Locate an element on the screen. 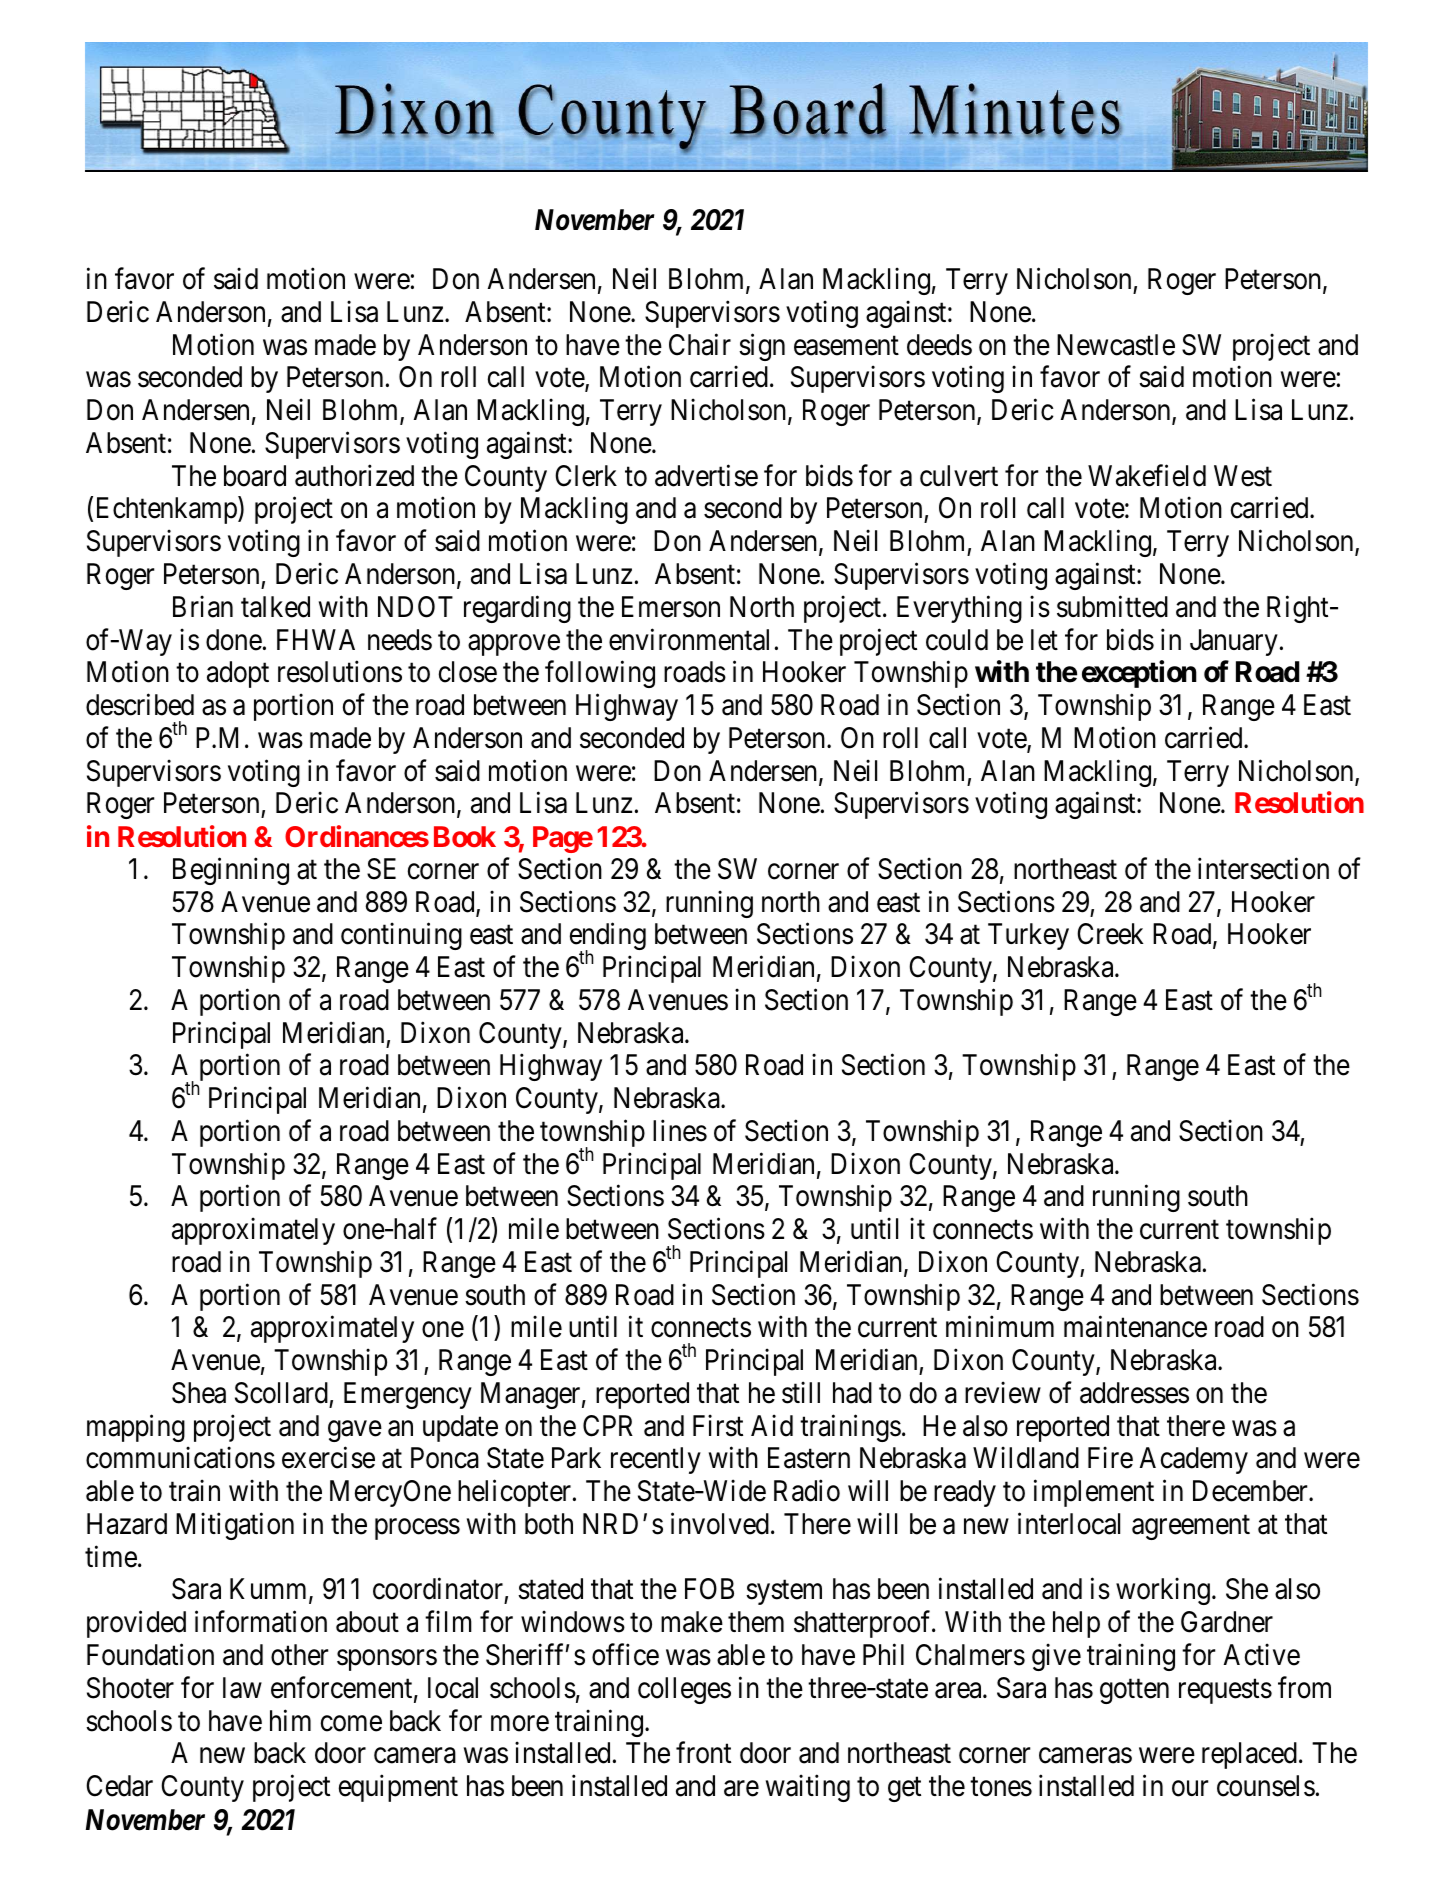 Image resolution: width=1453 pixels, height=1880 pixels. him is located at coordinates (290, 1720).
